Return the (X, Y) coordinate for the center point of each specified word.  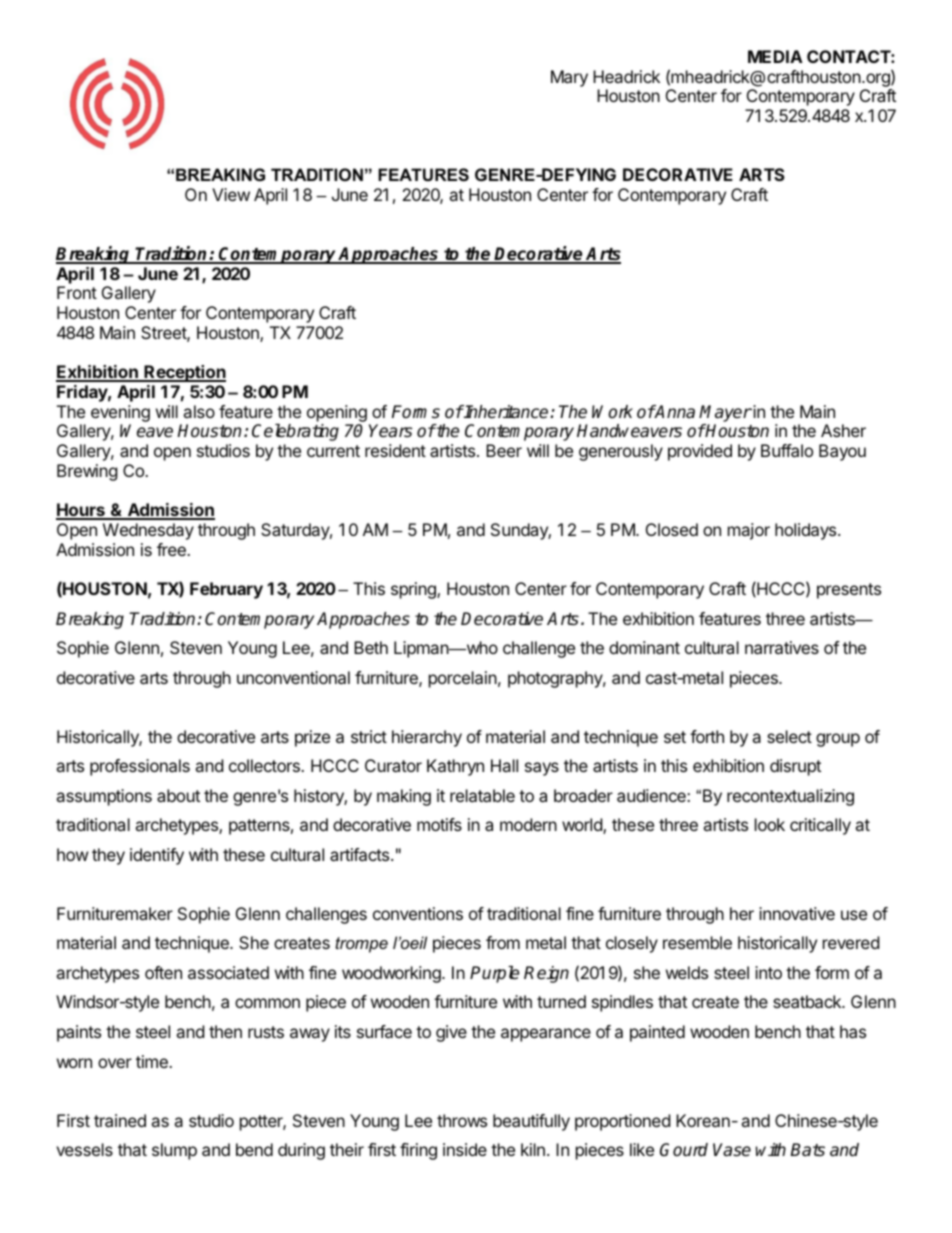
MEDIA (775, 56)
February (226, 590)
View (231, 194)
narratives (782, 647)
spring (414, 590)
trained (120, 1120)
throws (462, 1120)
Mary (569, 78)
